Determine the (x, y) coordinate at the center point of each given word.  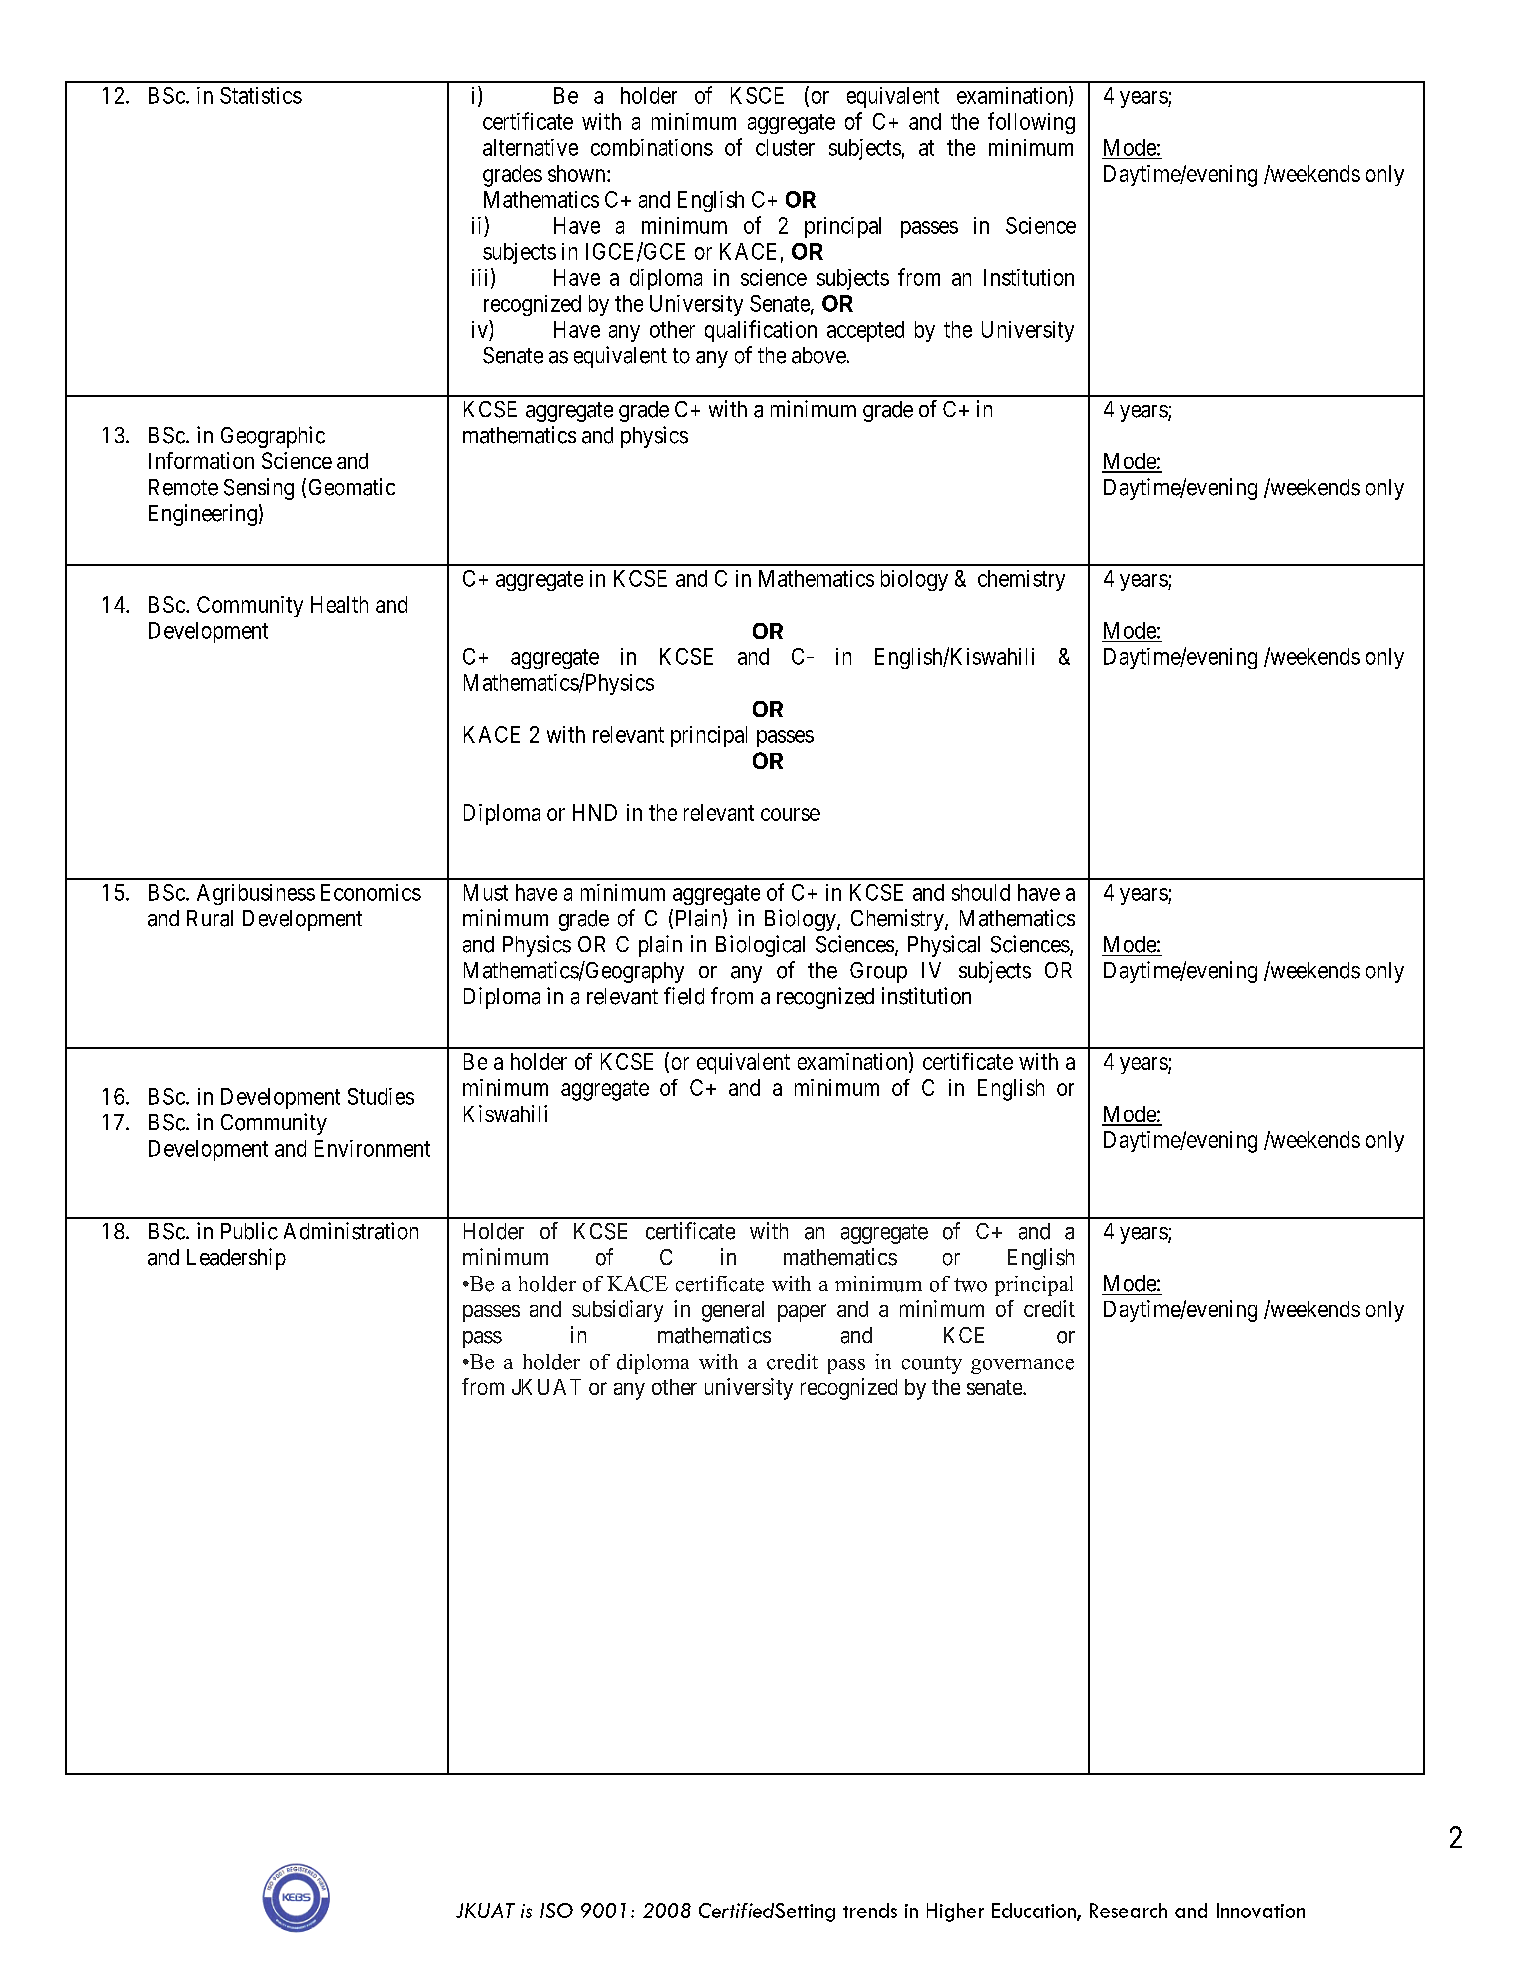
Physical (944, 946)
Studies (381, 1096)
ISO (556, 1910)
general (733, 1311)
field (684, 996)
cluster (785, 147)
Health (339, 604)
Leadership (236, 1259)
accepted (865, 331)
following (1031, 123)
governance (1022, 1366)
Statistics (261, 95)
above (819, 355)
